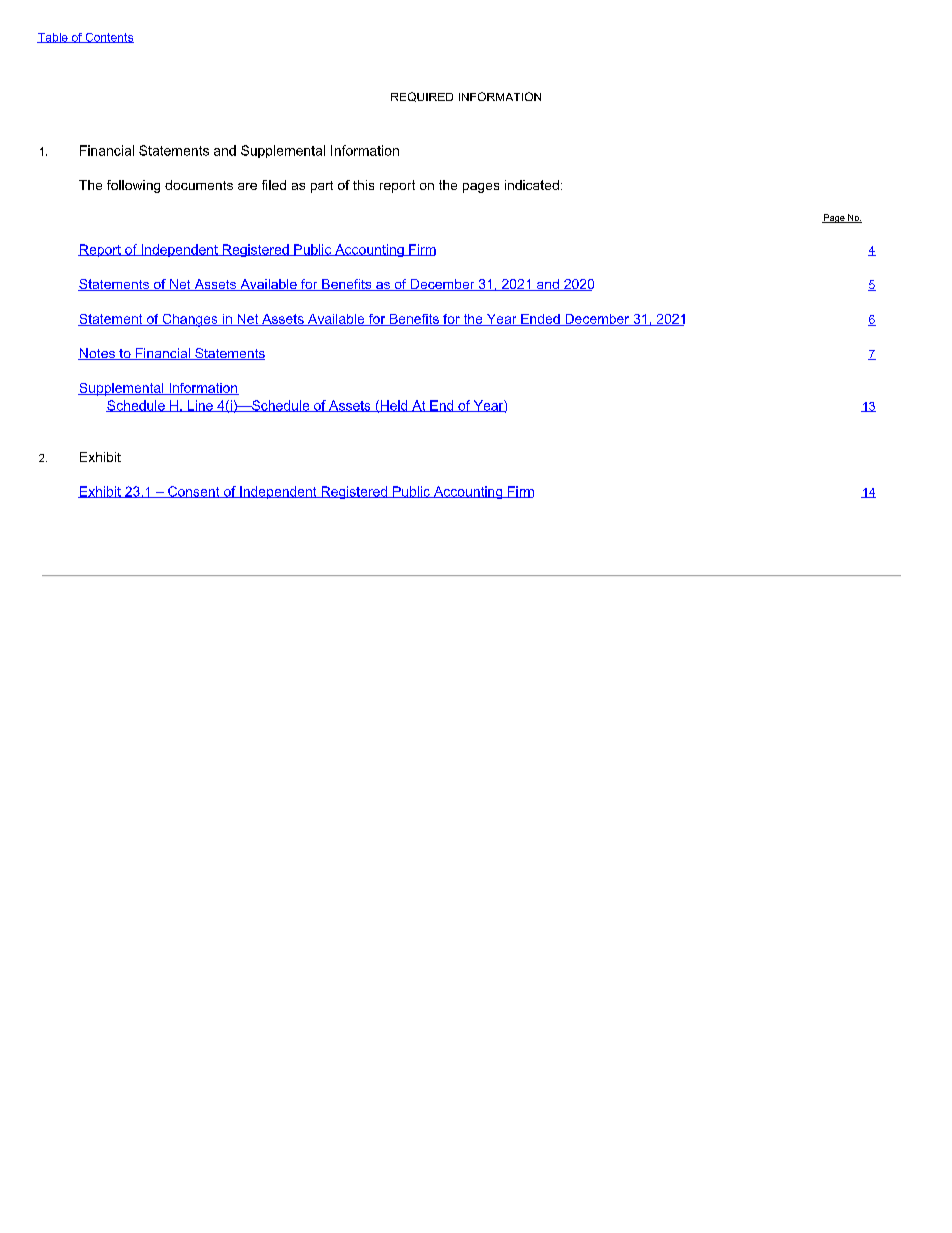 The width and height of the document is (952, 1233). I want to click on Line, so click(200, 406).
